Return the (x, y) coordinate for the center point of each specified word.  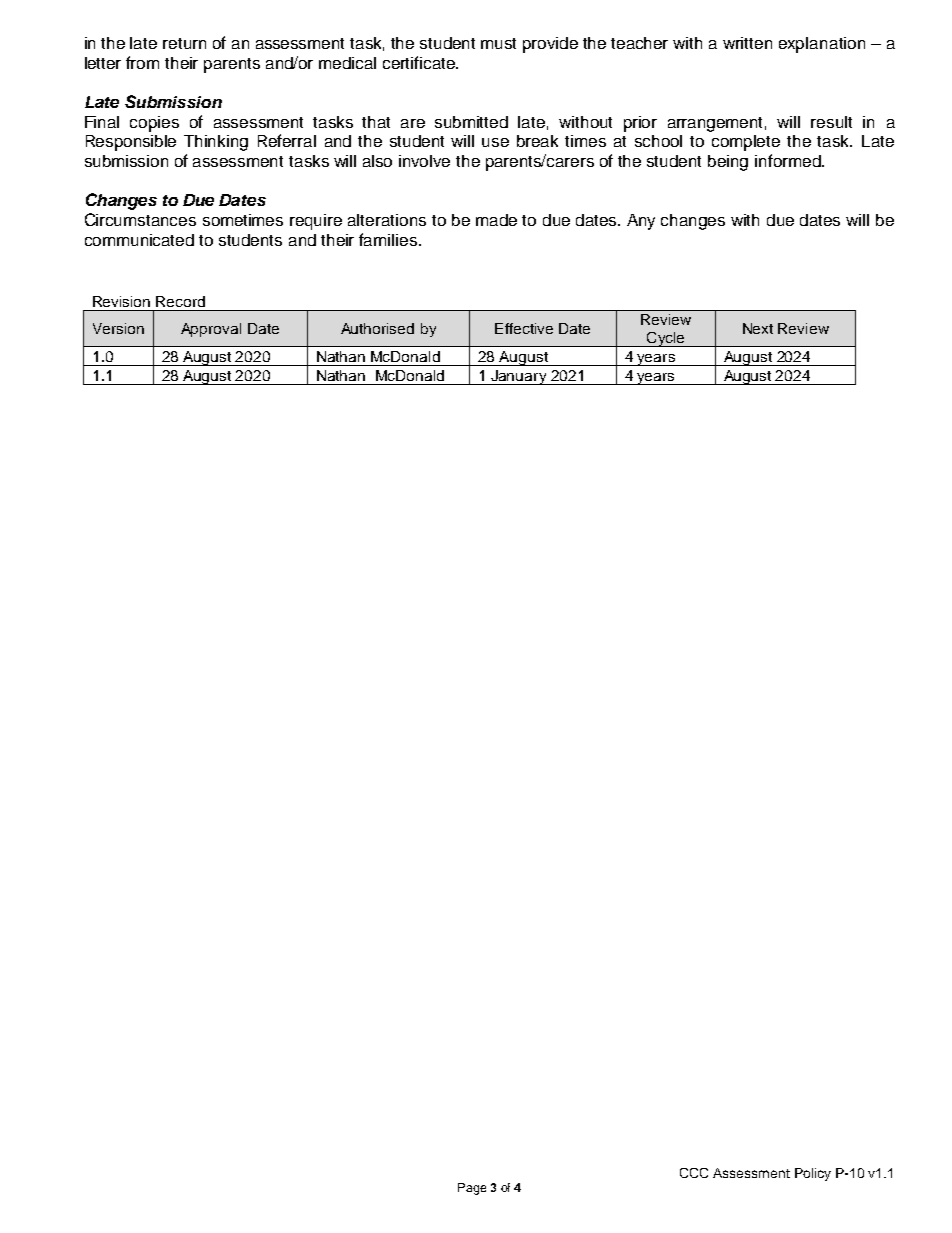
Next (758, 328)
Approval (211, 330)
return (184, 43)
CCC (694, 1173)
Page (472, 1189)
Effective (524, 328)
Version (118, 328)
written (747, 43)
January (519, 377)
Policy (813, 1174)
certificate (420, 62)
